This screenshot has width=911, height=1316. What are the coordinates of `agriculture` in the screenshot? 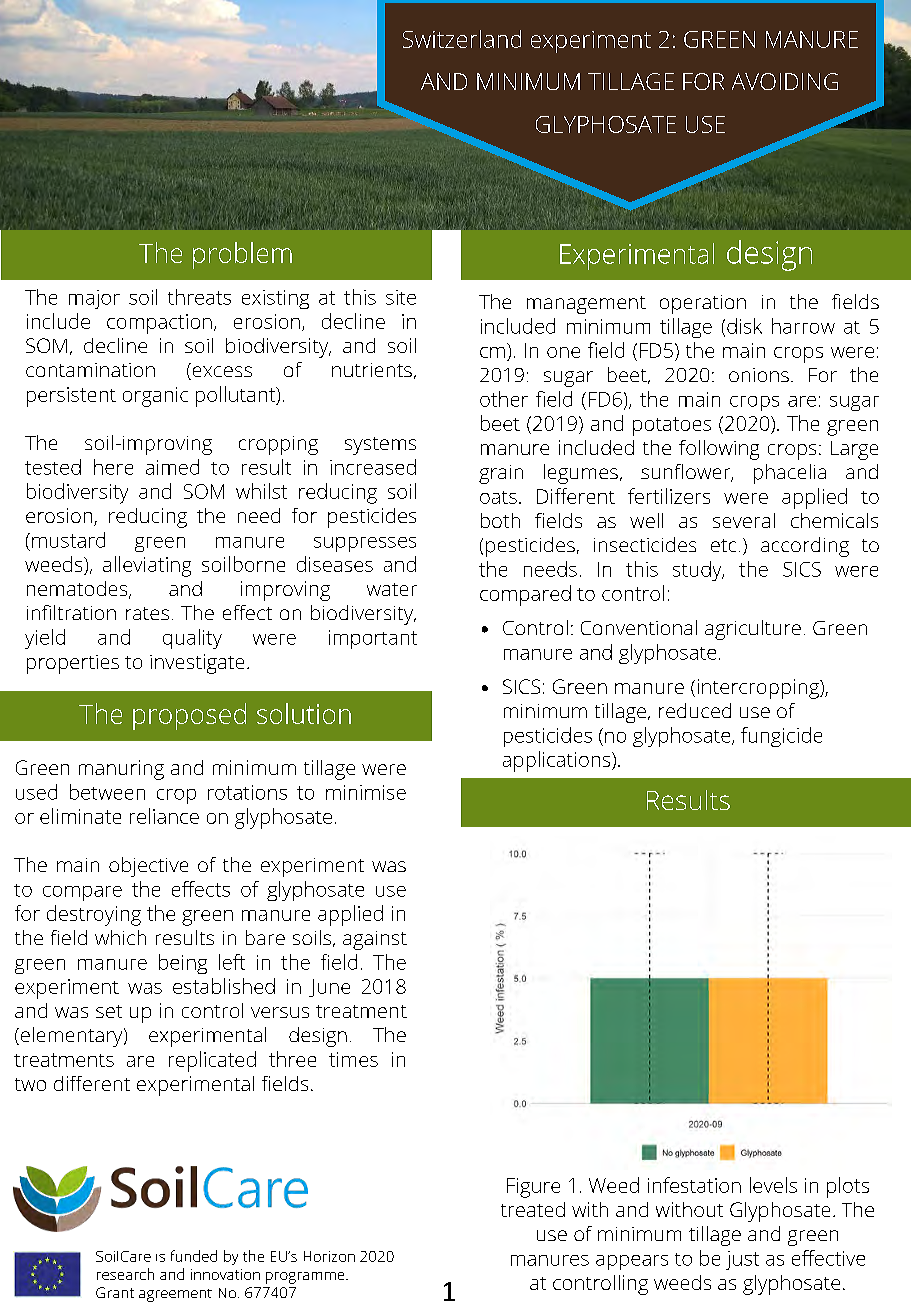 It's located at (753, 630).
